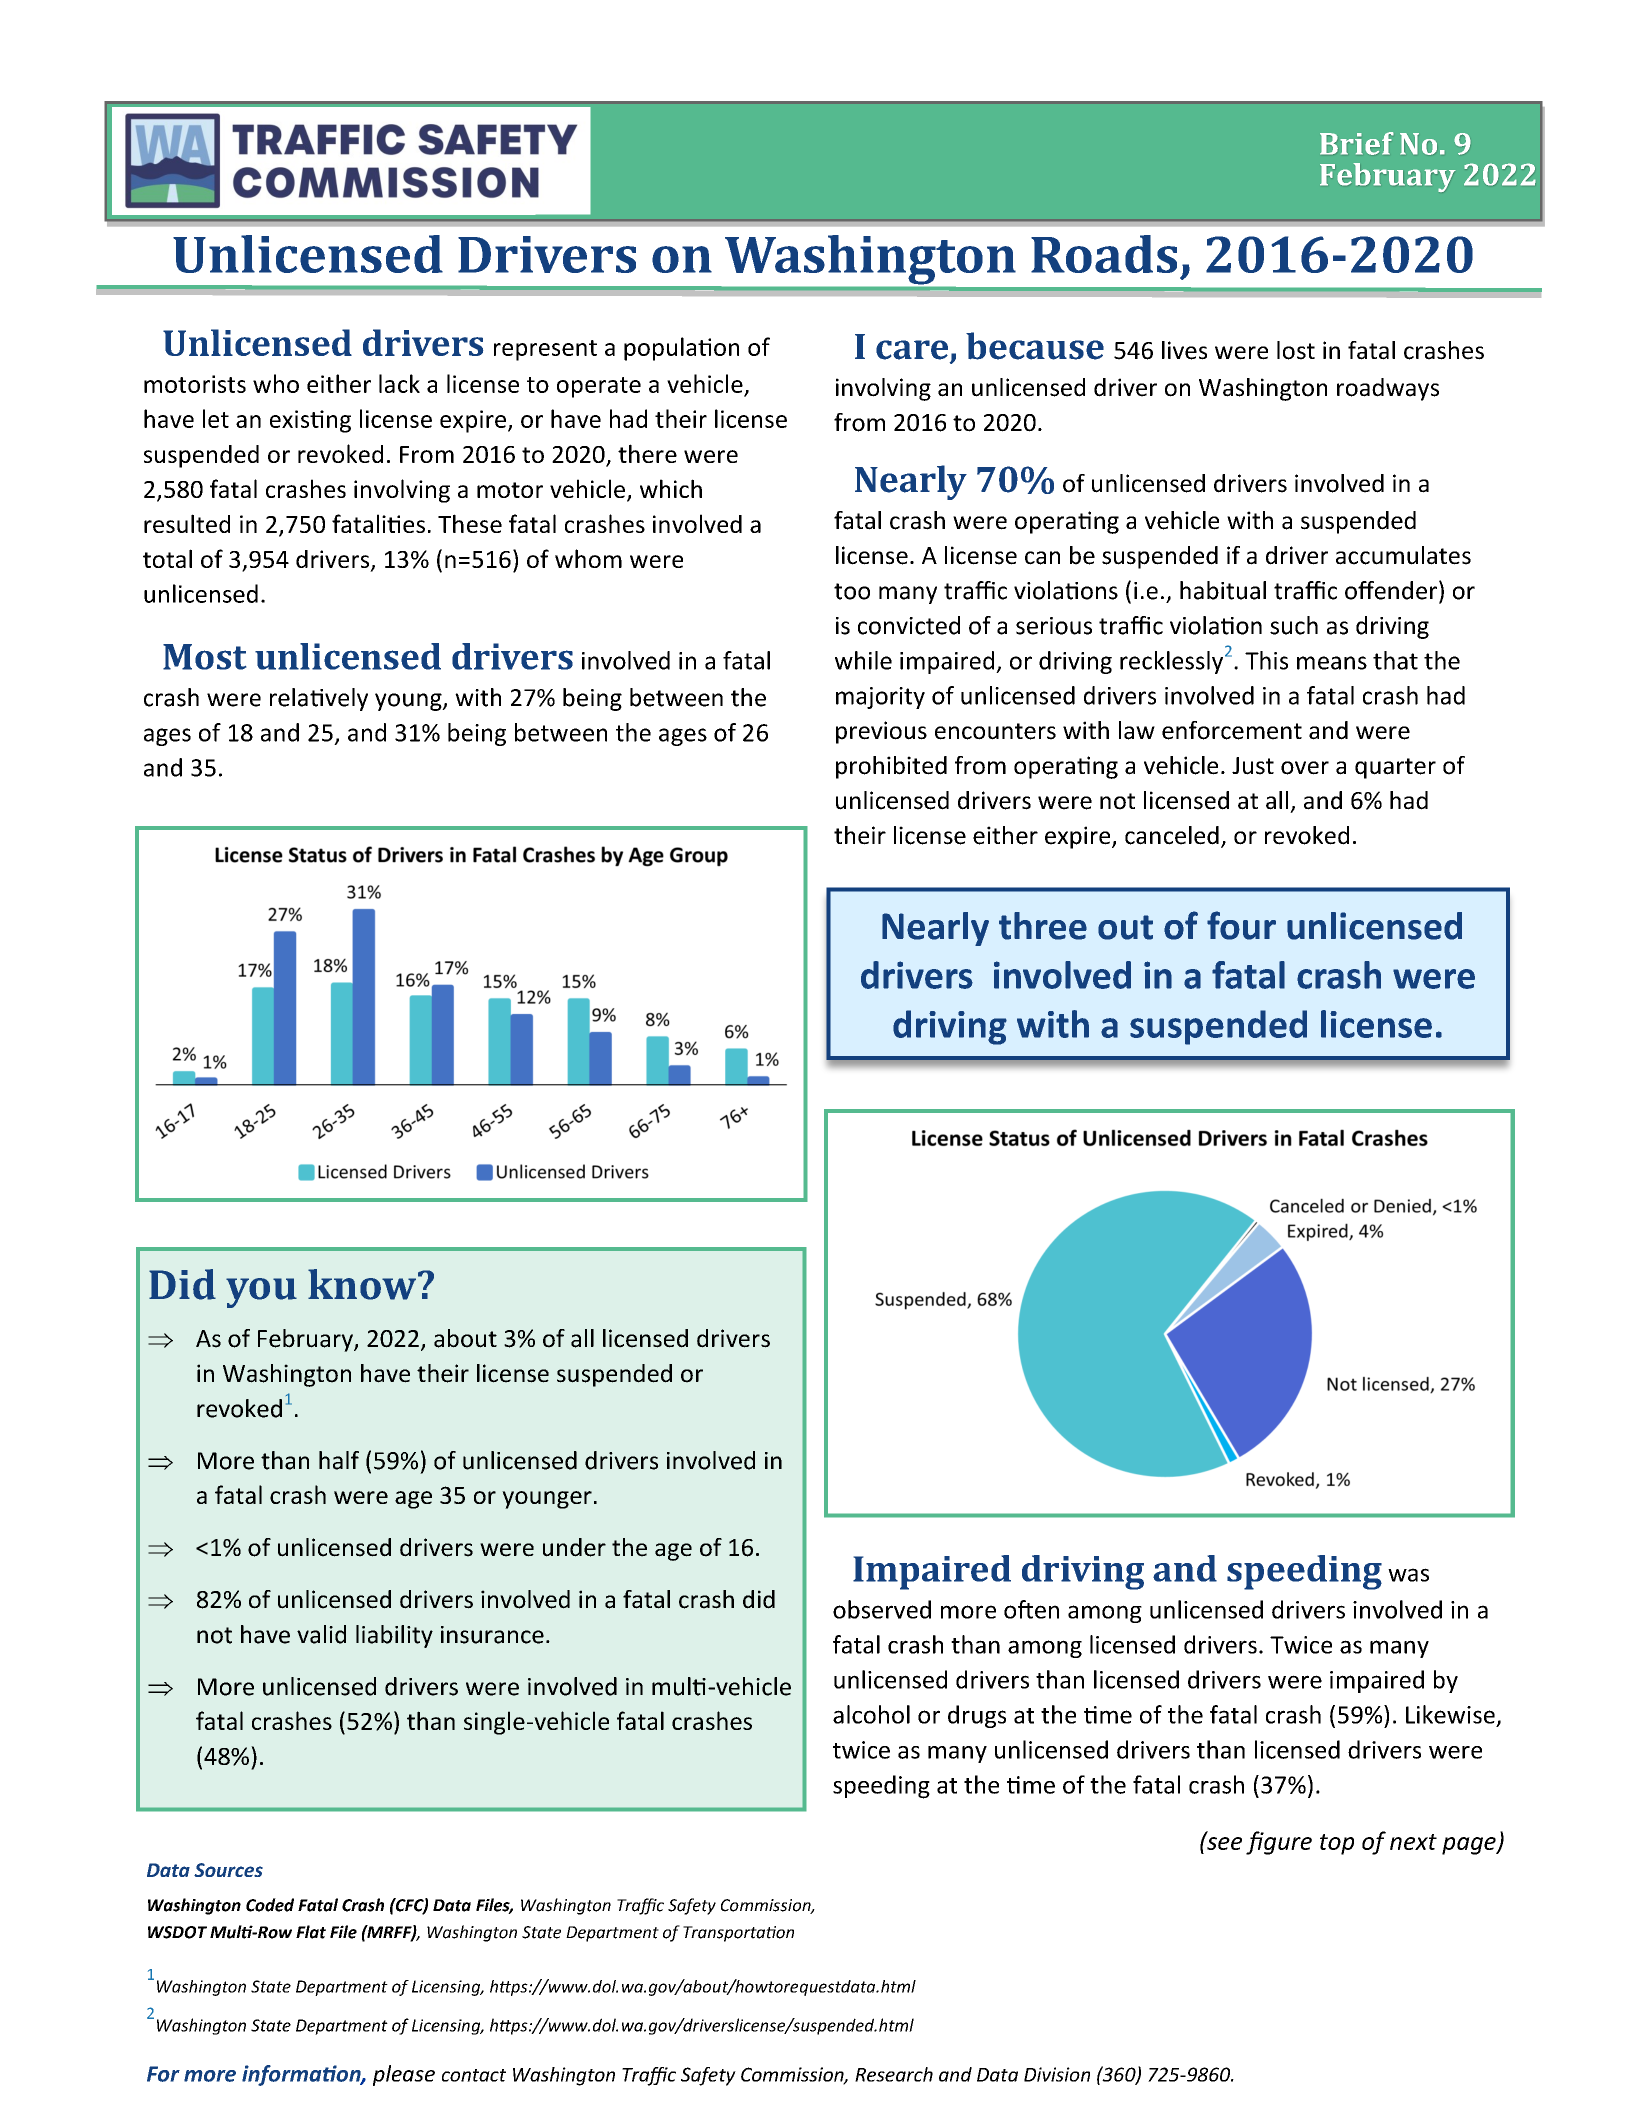 Image resolution: width=1639 pixels, height=2121 pixels. I want to click on please, so click(404, 2075).
